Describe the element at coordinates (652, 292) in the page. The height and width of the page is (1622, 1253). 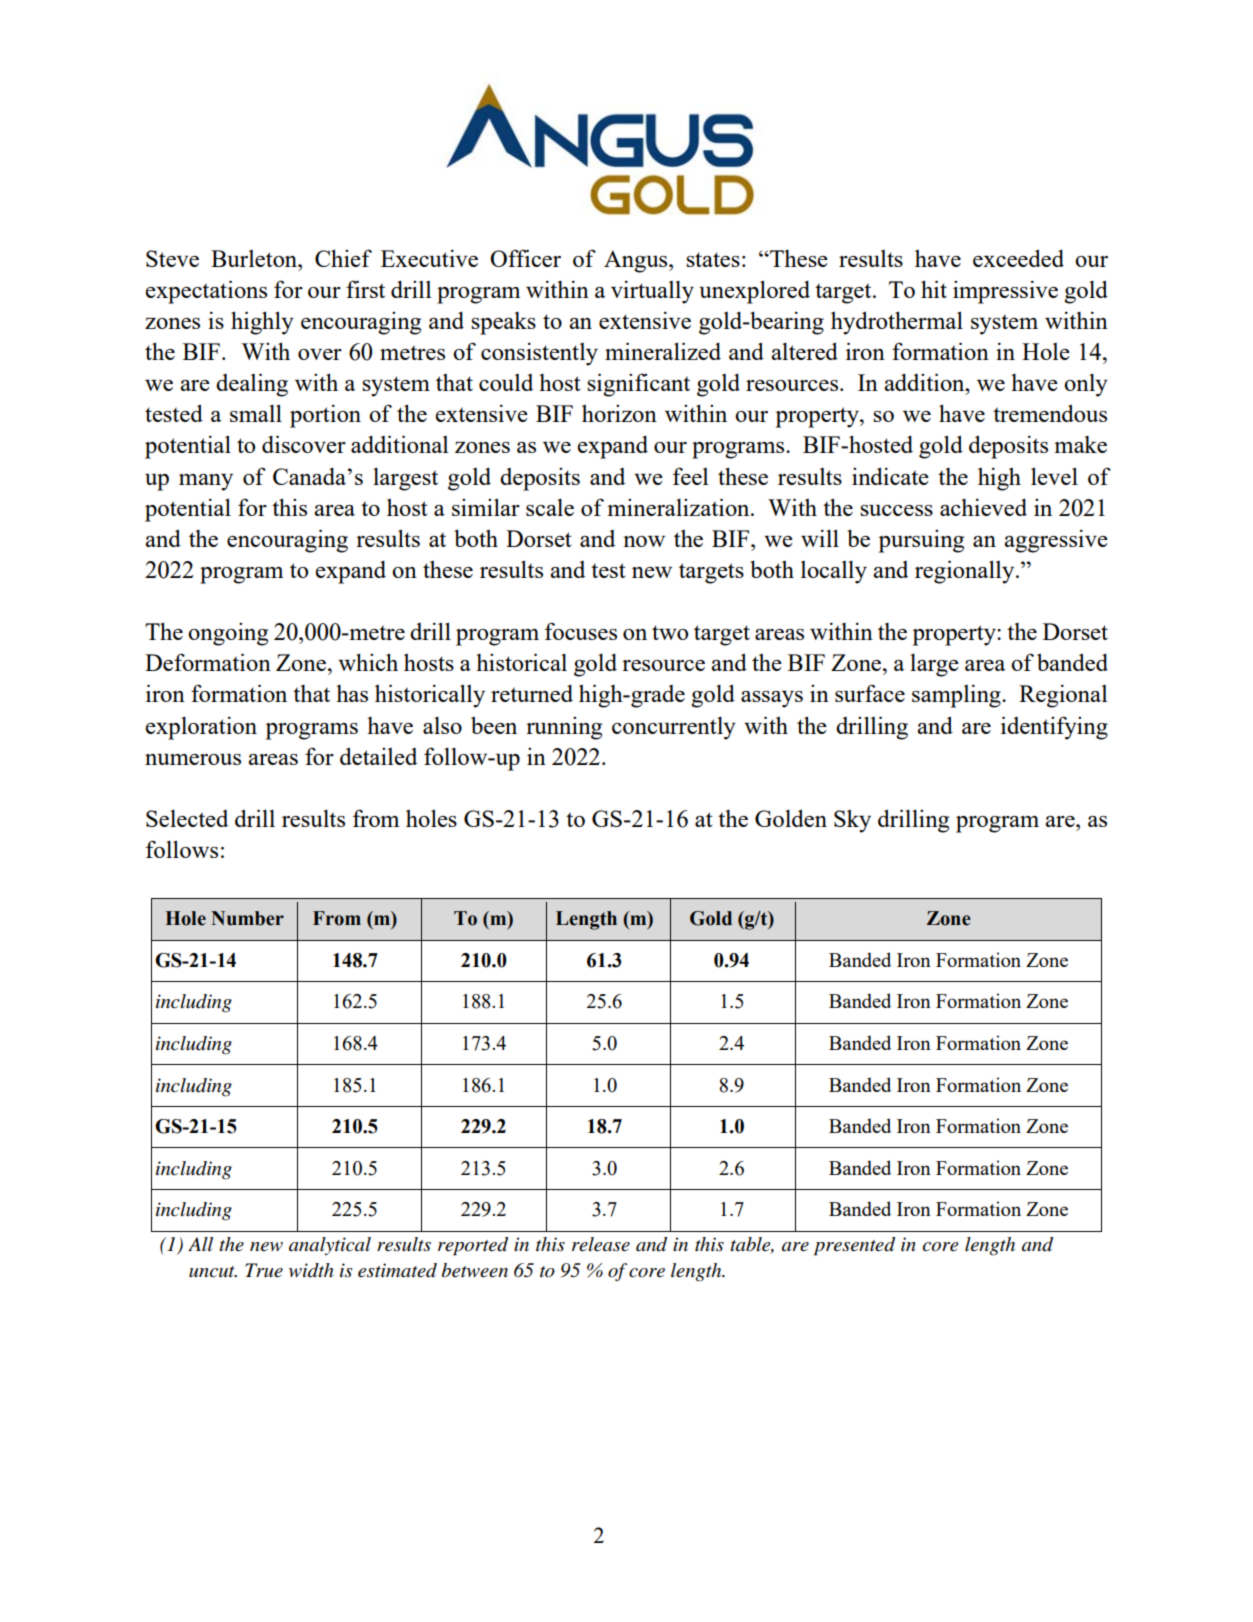
I see `virtually` at that location.
